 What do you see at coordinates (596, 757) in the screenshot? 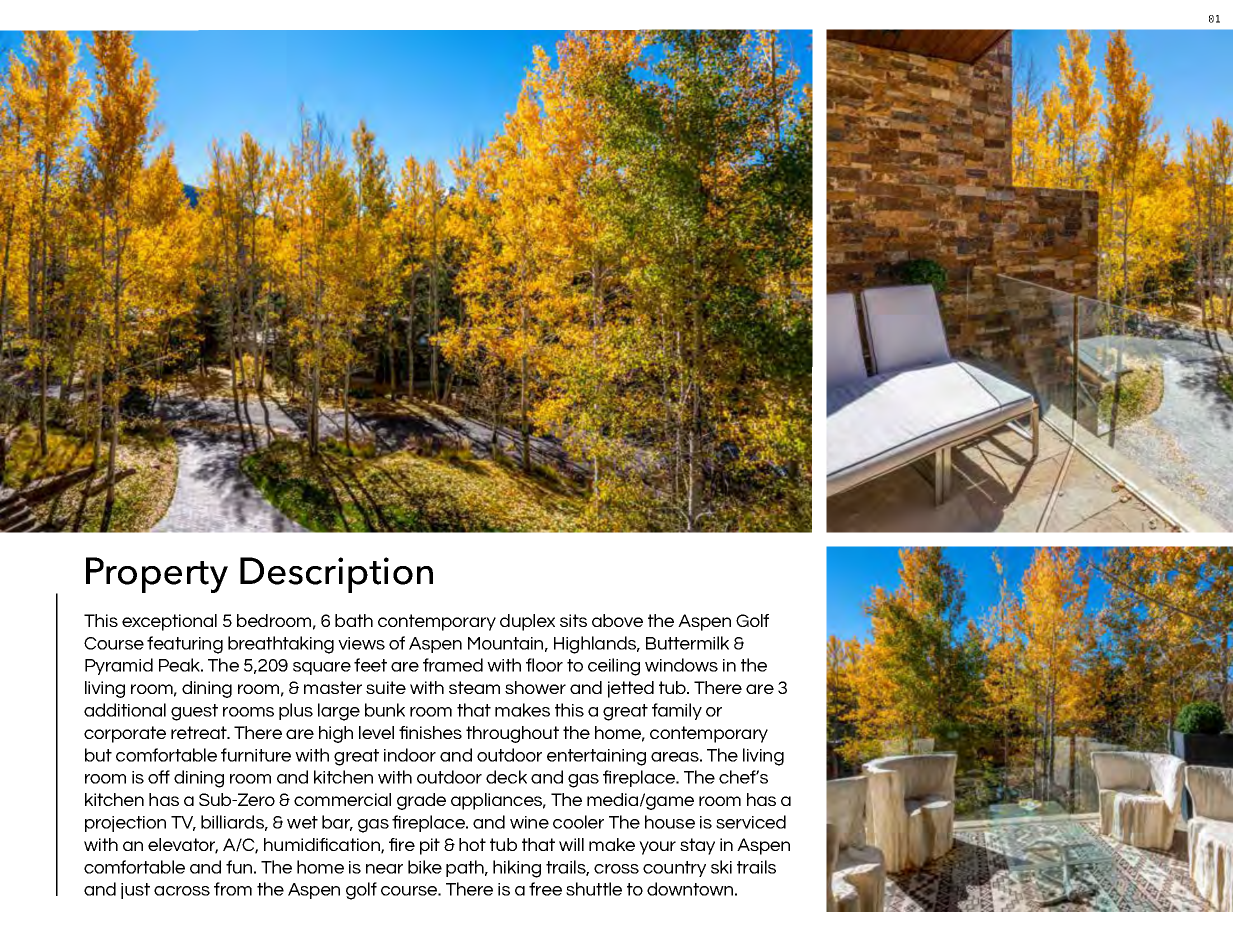
I see `entertaining` at bounding box center [596, 757].
